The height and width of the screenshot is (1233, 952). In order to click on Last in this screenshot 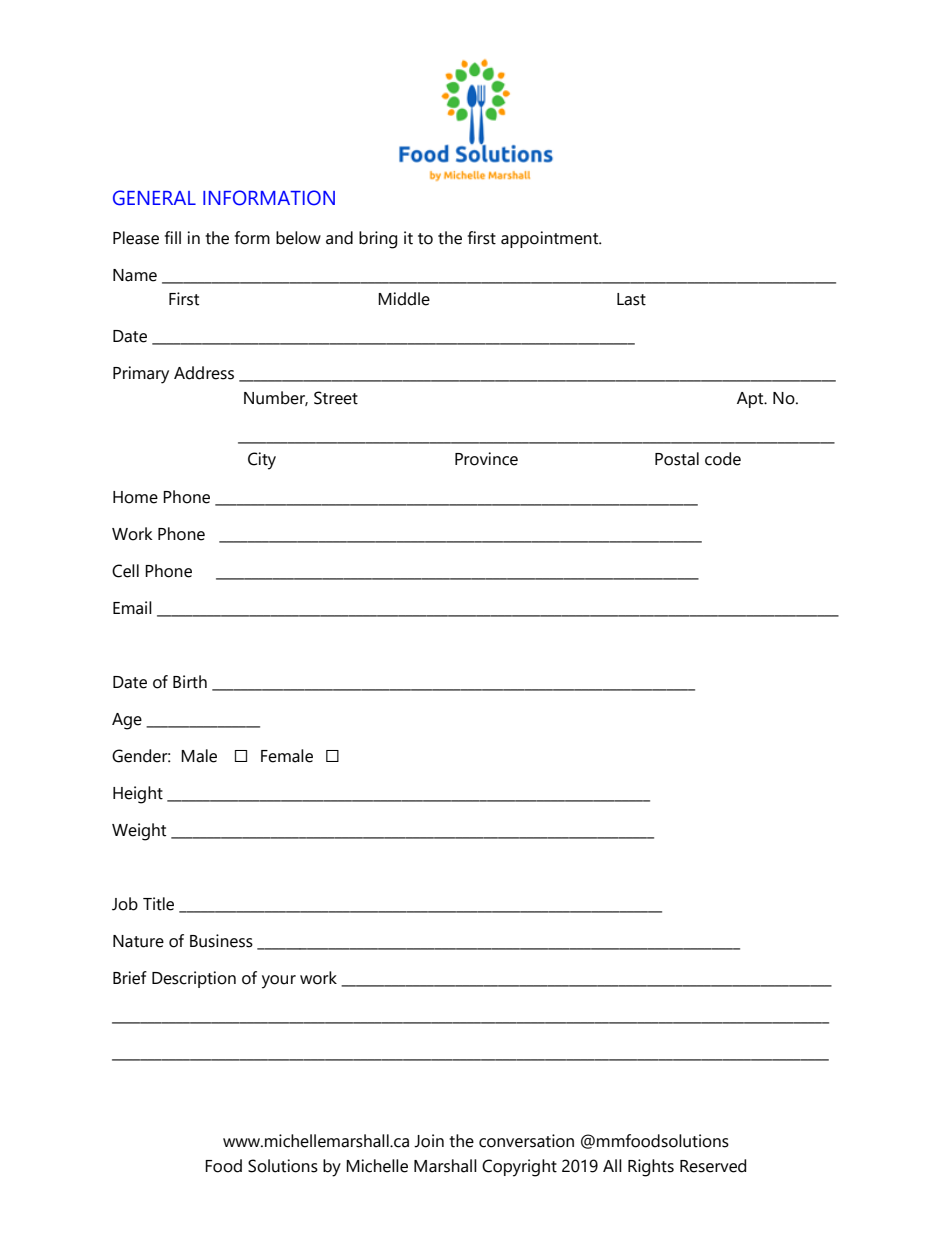, I will do `click(631, 299)`.
